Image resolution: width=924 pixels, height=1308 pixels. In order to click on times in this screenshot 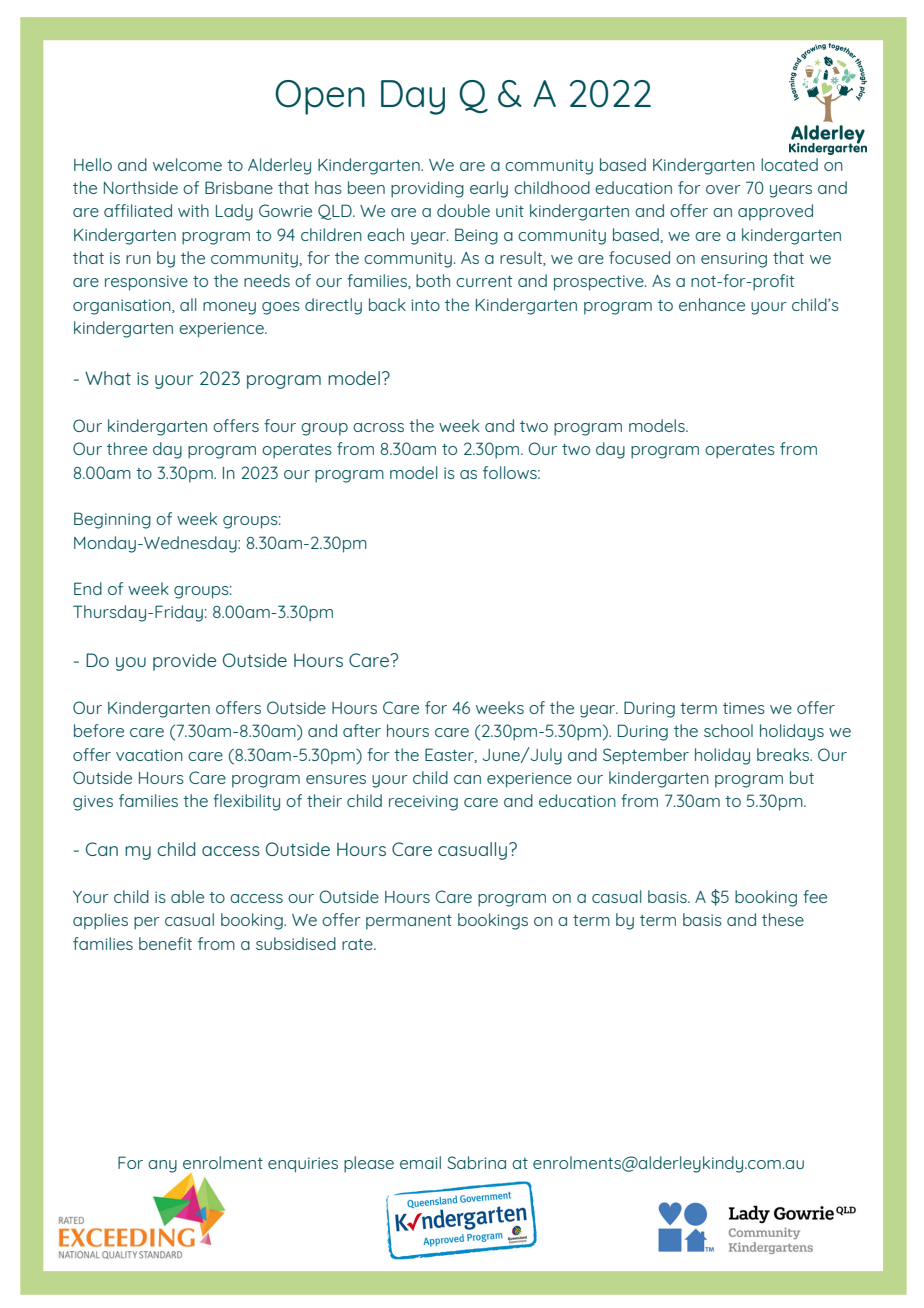, I will do `click(744, 708)`.
